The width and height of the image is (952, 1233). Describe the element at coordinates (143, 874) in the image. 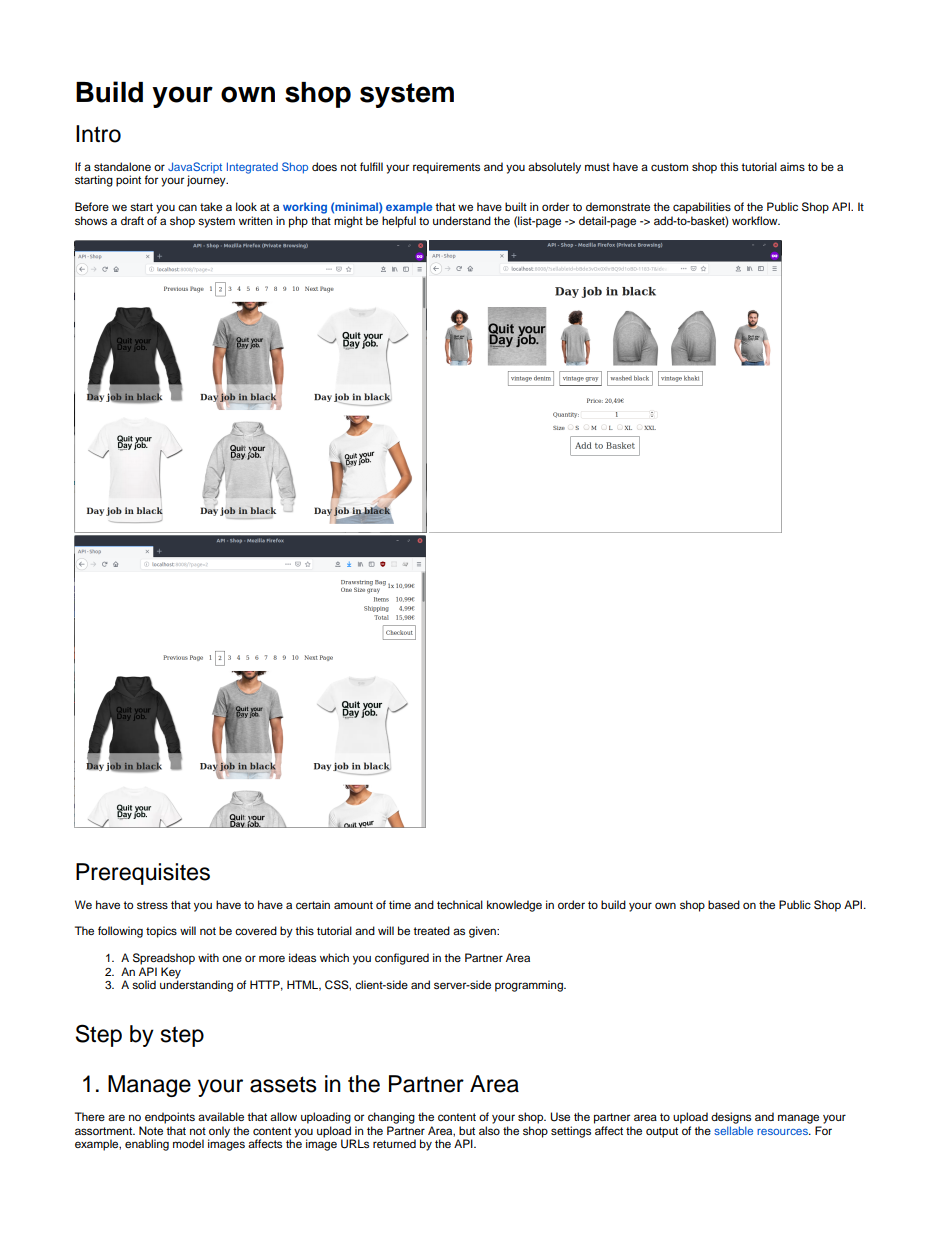

I see `Prerequisites` at that location.
